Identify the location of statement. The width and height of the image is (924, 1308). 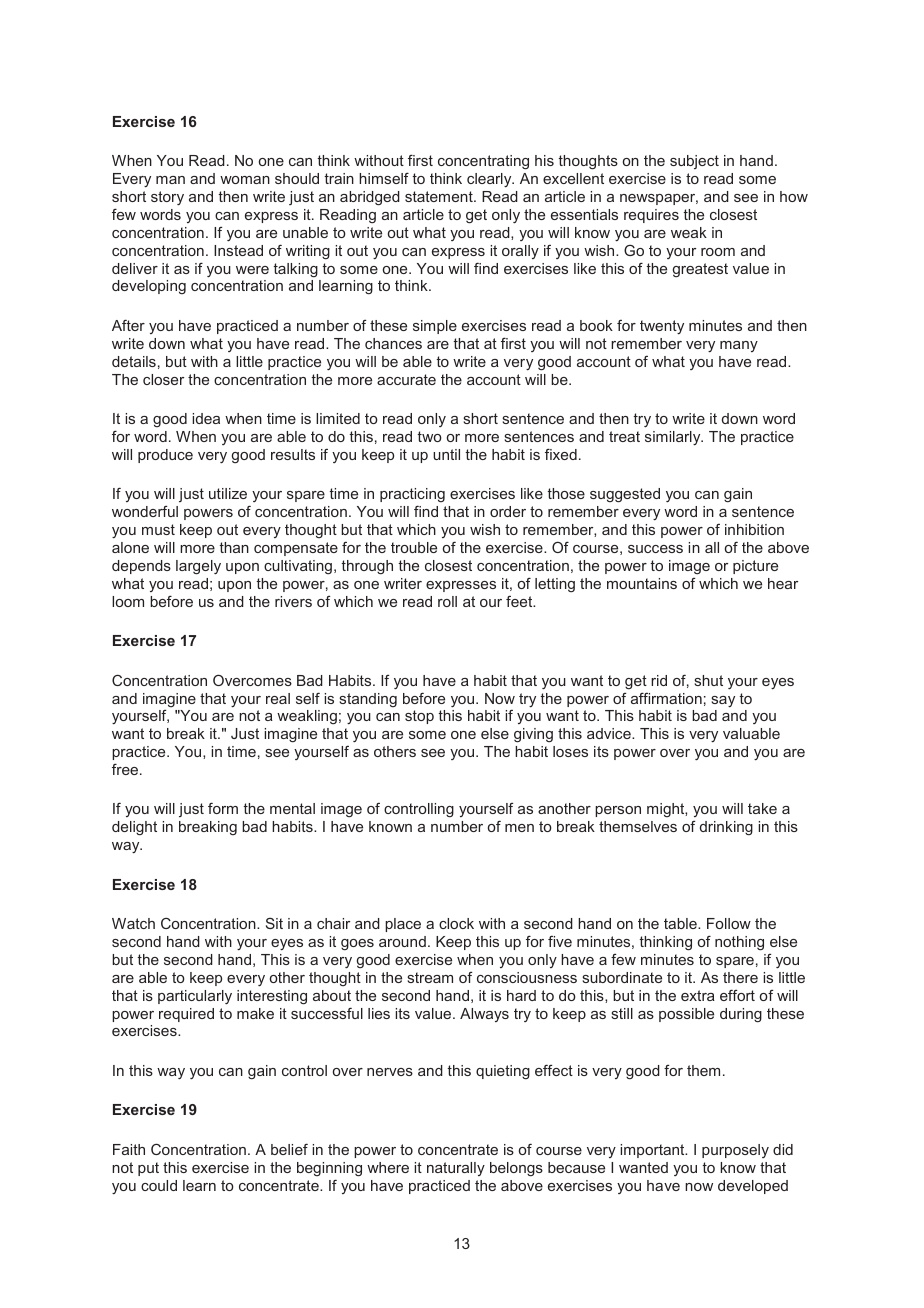
(440, 196).
